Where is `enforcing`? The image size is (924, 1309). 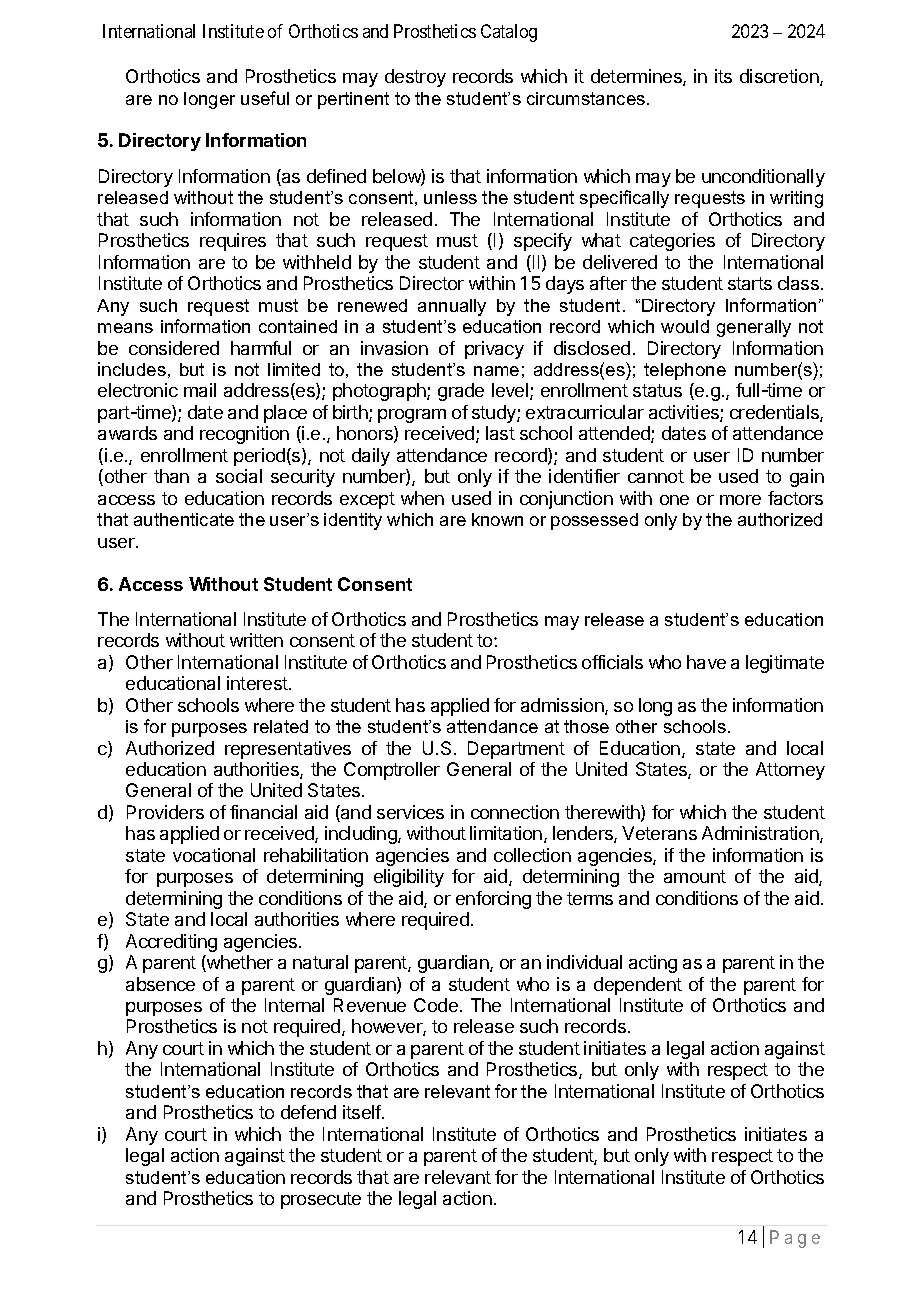
enforcing is located at coordinates (493, 900).
